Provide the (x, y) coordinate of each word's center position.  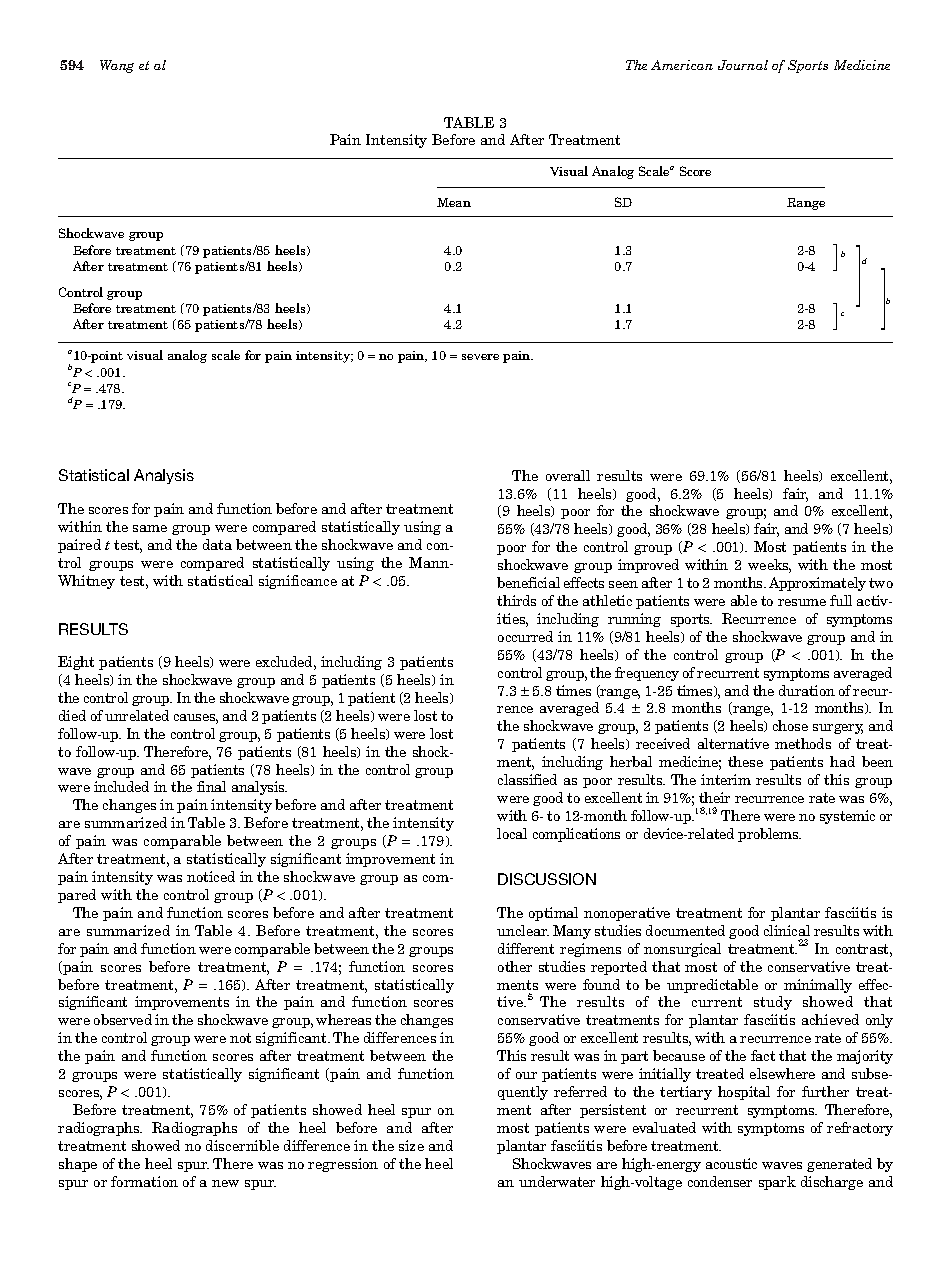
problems (769, 835)
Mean (454, 202)
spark (777, 1183)
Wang (117, 66)
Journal (743, 65)
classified (527, 779)
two (881, 583)
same (150, 528)
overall (568, 475)
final (211, 786)
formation (144, 1181)
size (411, 1145)
